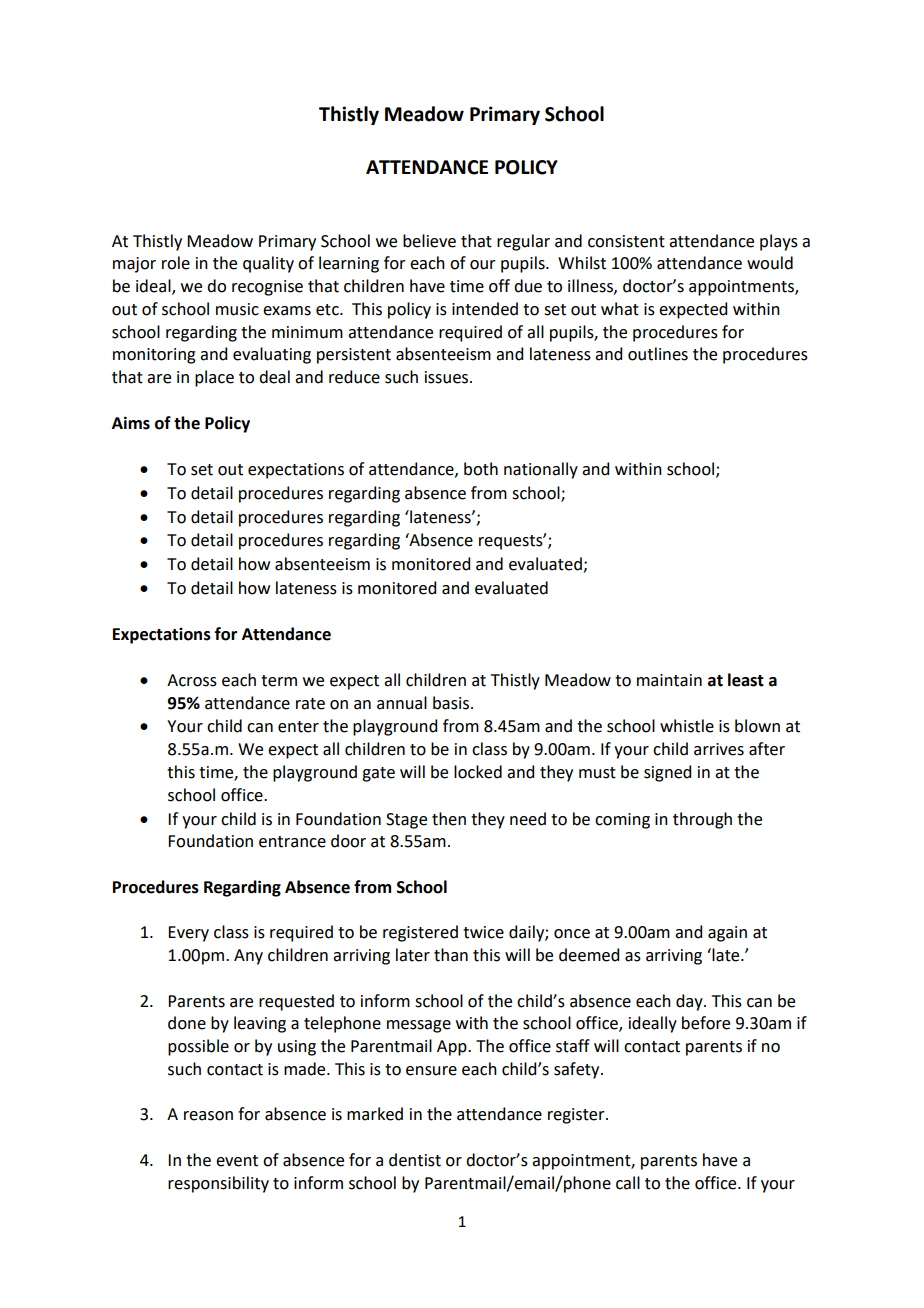 This screenshot has height=1308, width=924. I want to click on believe, so click(429, 241).
